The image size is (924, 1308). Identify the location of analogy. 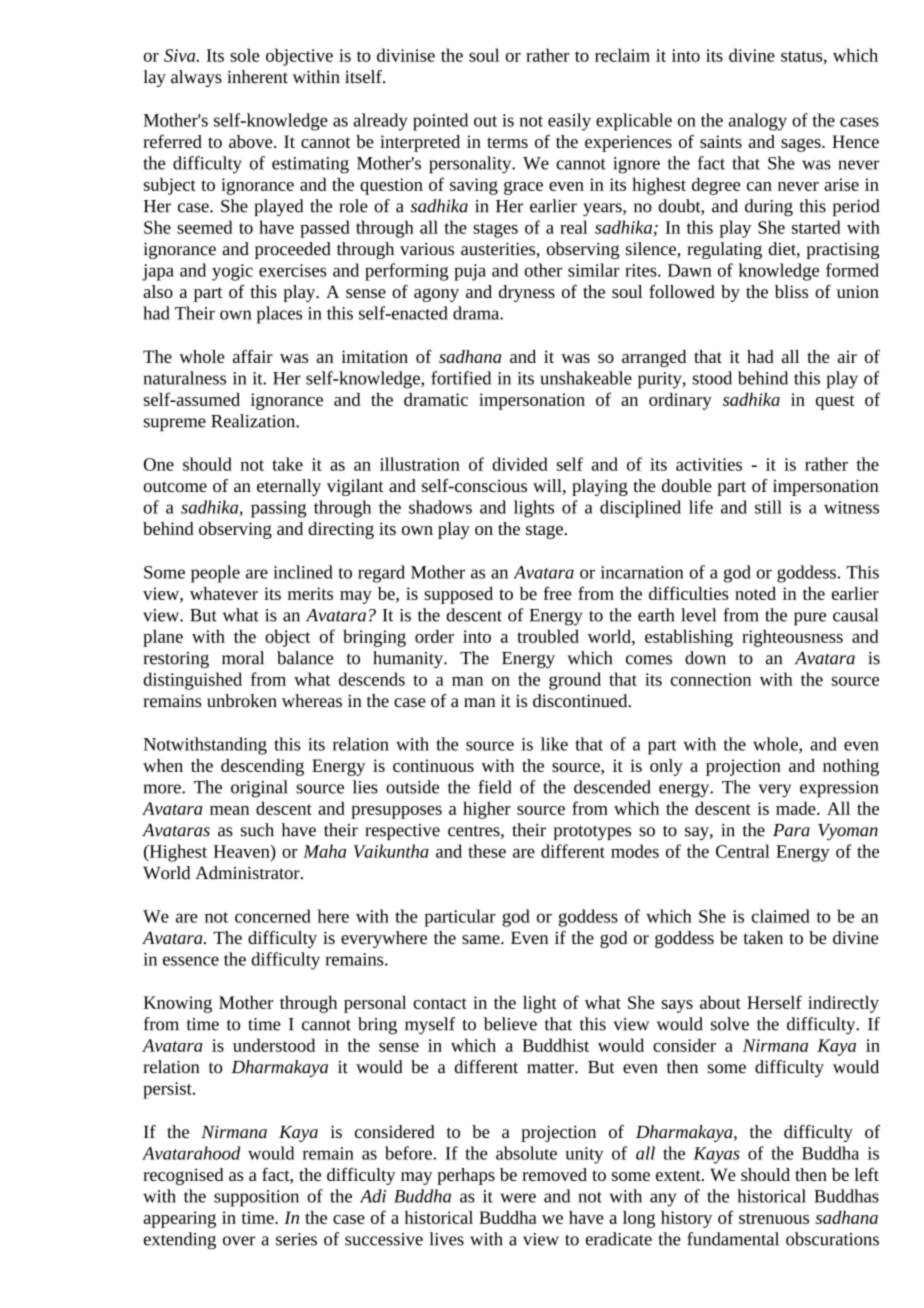
(758, 122).
